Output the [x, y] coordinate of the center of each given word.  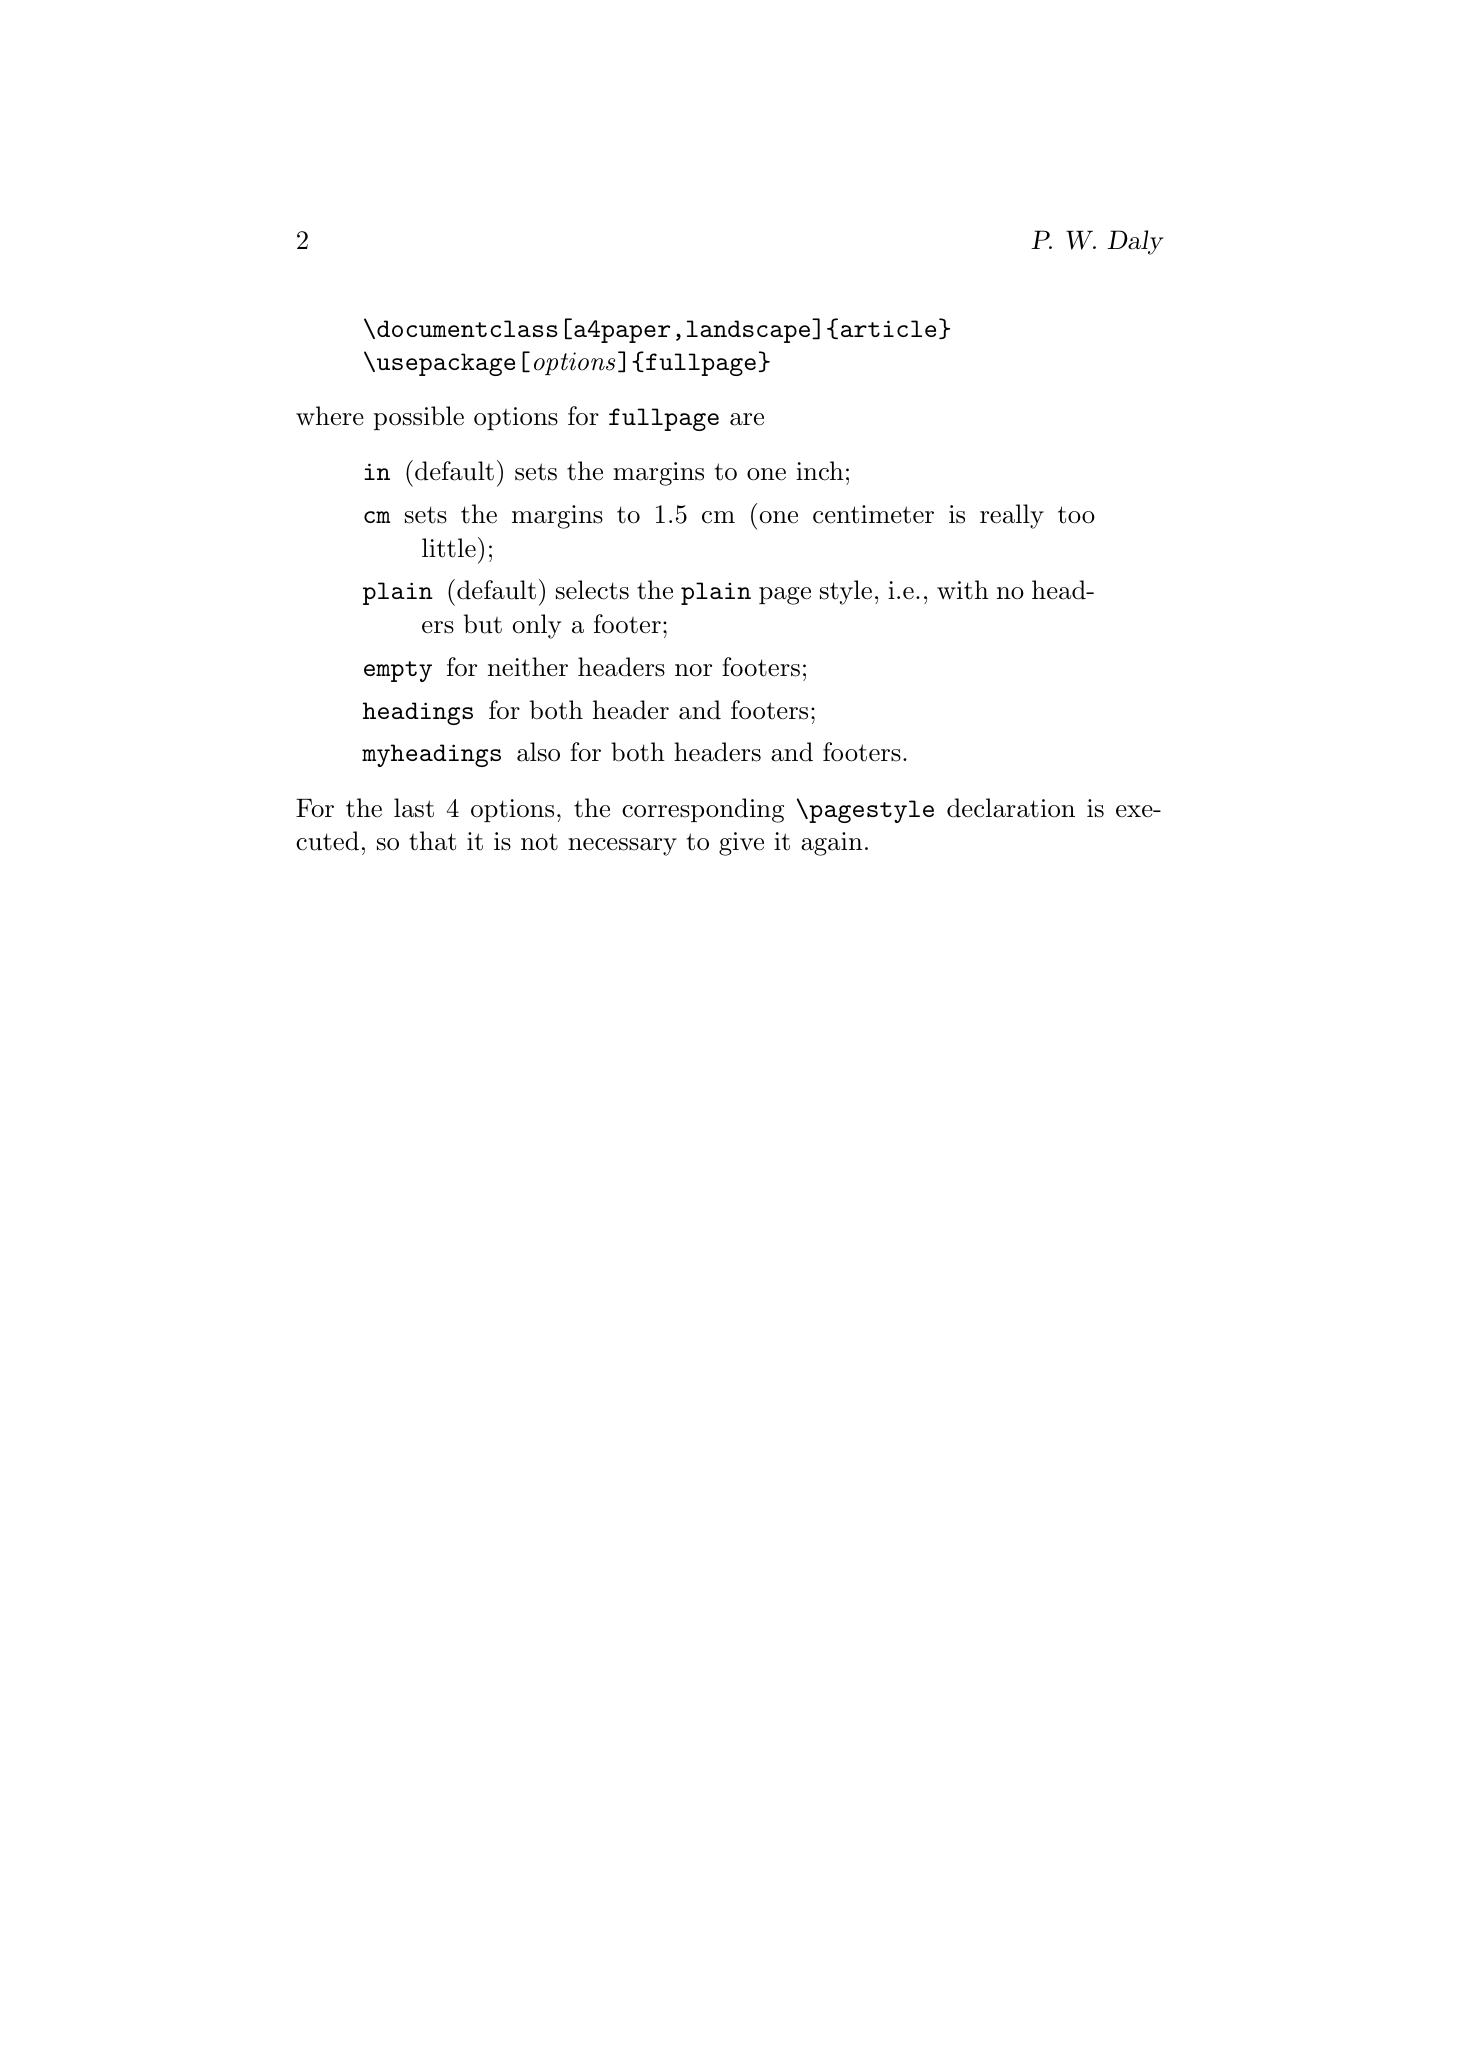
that [432, 841]
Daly [1135, 242]
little [449, 548]
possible [419, 418]
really [1012, 516]
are [747, 419]
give [741, 844]
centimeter [873, 514]
